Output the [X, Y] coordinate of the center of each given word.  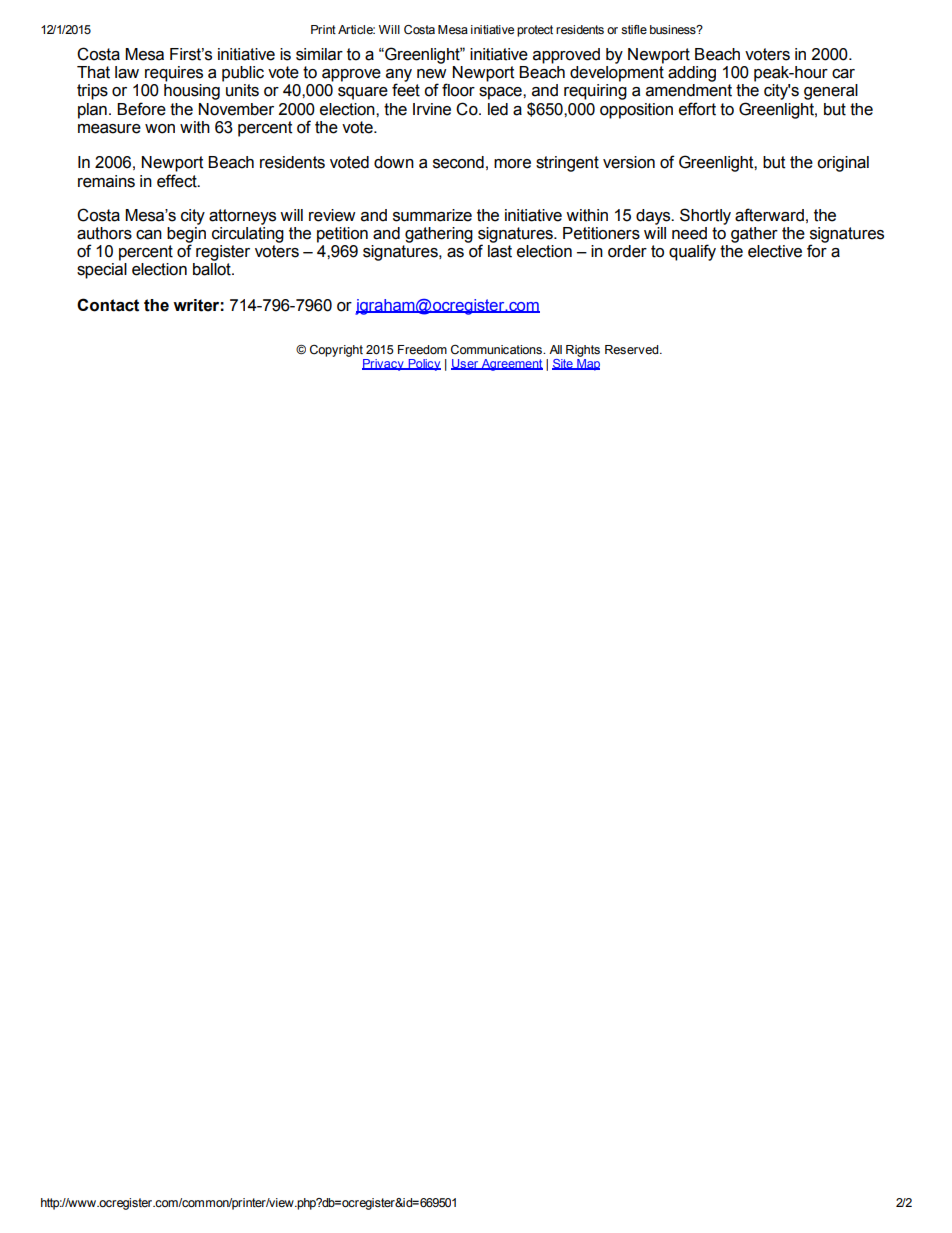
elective [775, 251]
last [500, 251]
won [160, 129]
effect [178, 181]
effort [697, 109]
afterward [769, 215]
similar [319, 54]
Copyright [336, 350]
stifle [634, 29]
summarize [432, 215]
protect [535, 31]
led [498, 109]
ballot [213, 269]
